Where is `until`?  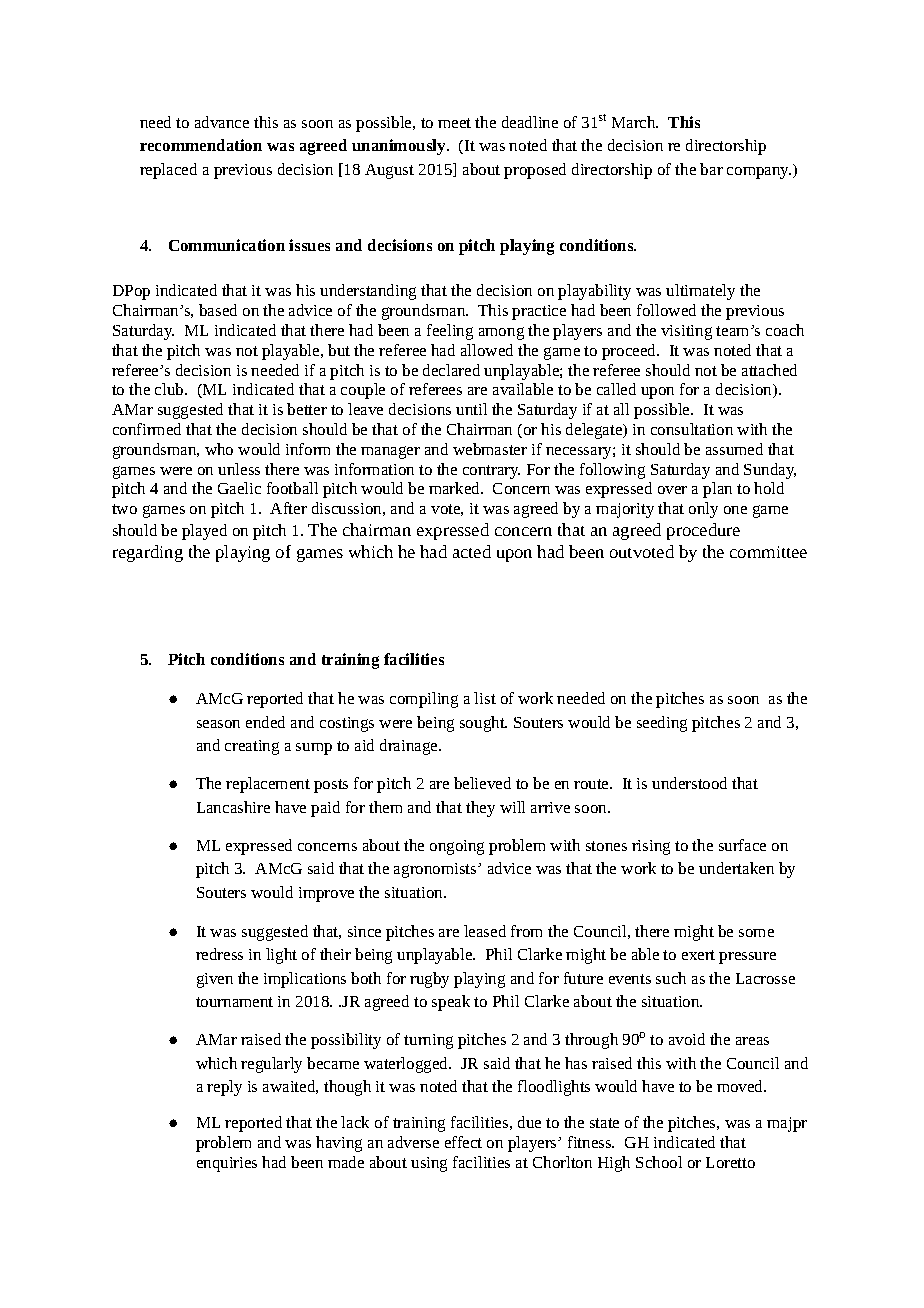 until is located at coordinates (471, 409).
